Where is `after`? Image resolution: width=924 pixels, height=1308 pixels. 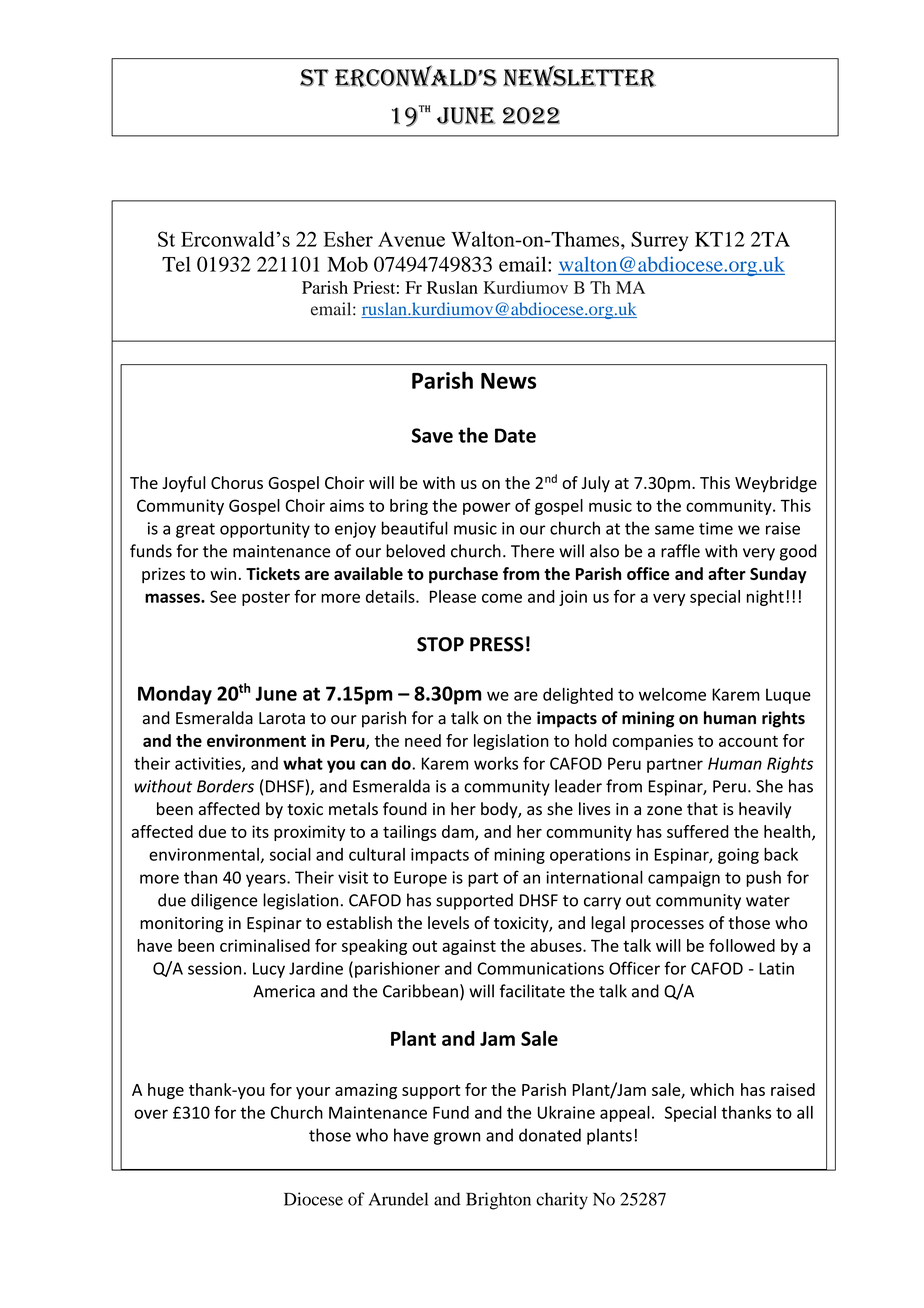
after is located at coordinates (727, 573).
